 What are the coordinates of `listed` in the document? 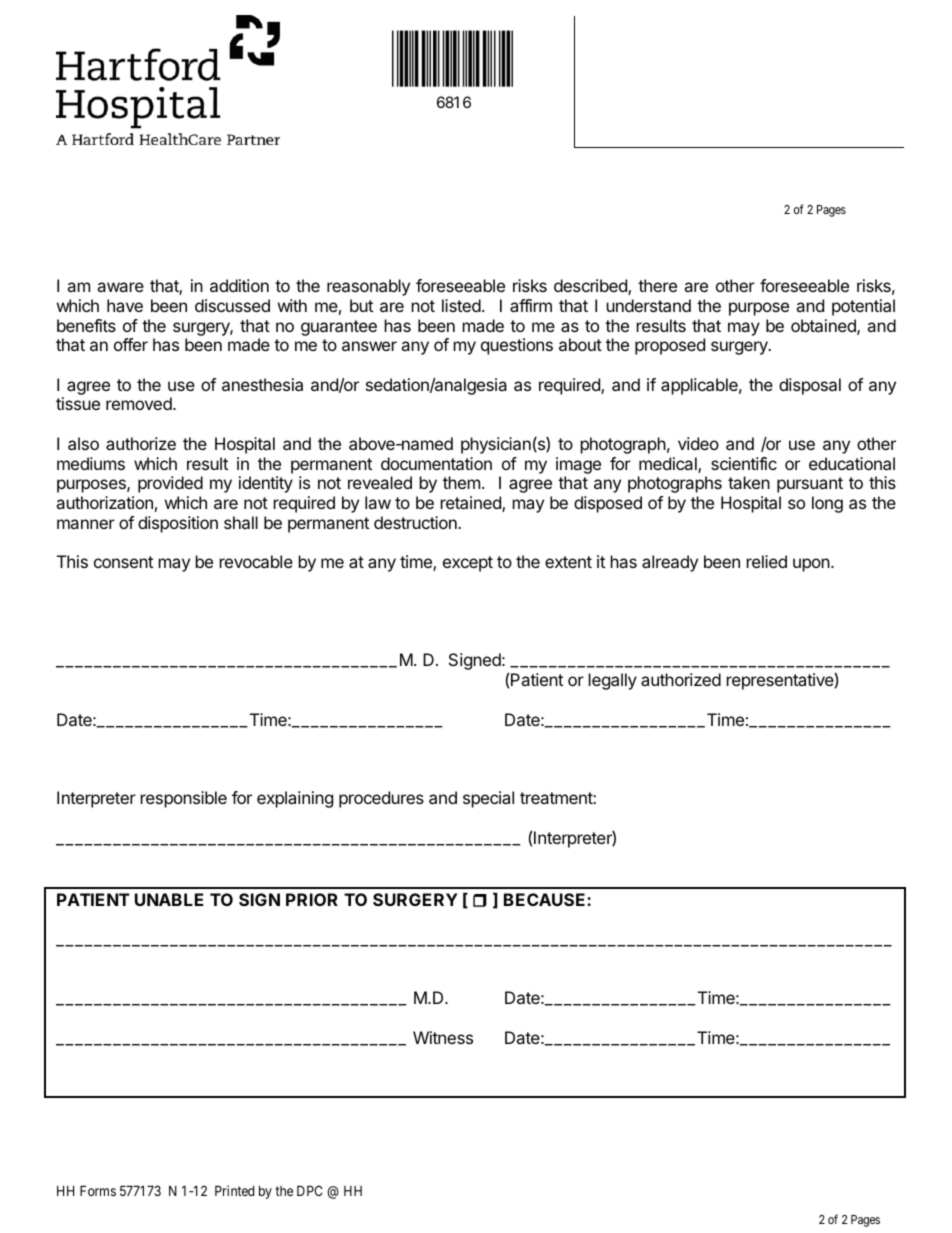 It's located at (461, 305).
